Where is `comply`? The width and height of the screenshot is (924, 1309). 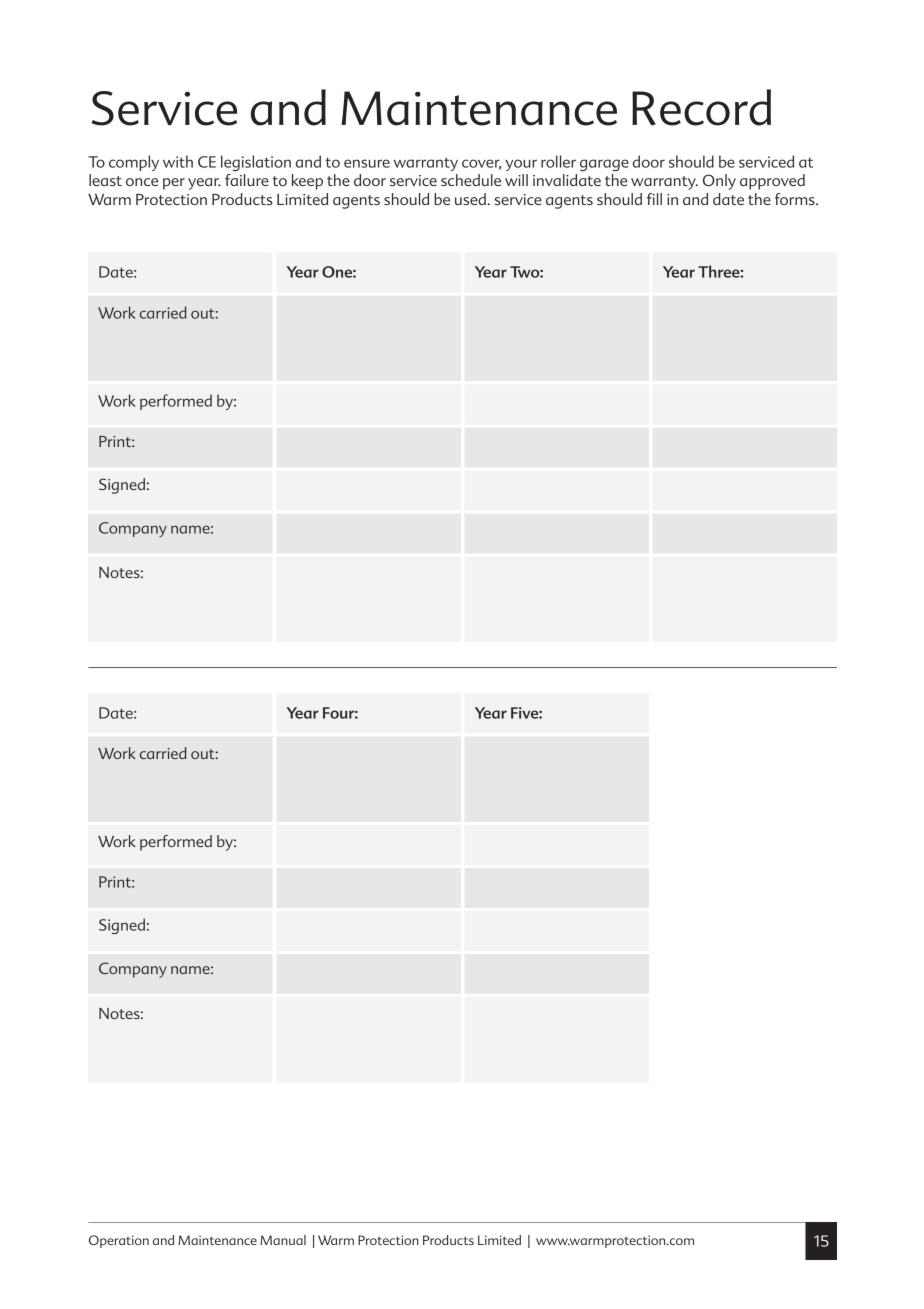
comply is located at coordinates (134, 163).
